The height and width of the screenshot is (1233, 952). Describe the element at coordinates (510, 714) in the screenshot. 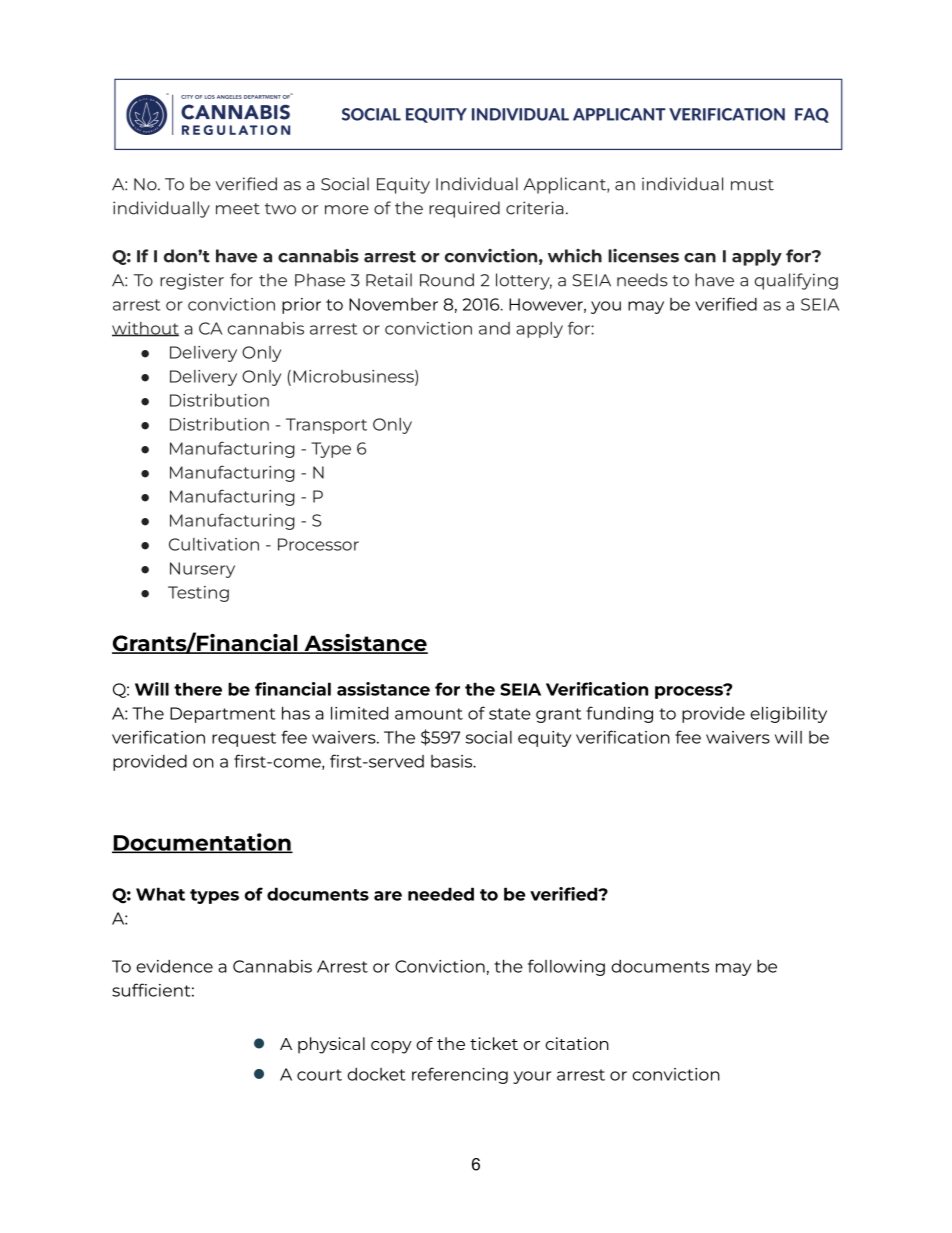

I see `state` at that location.
